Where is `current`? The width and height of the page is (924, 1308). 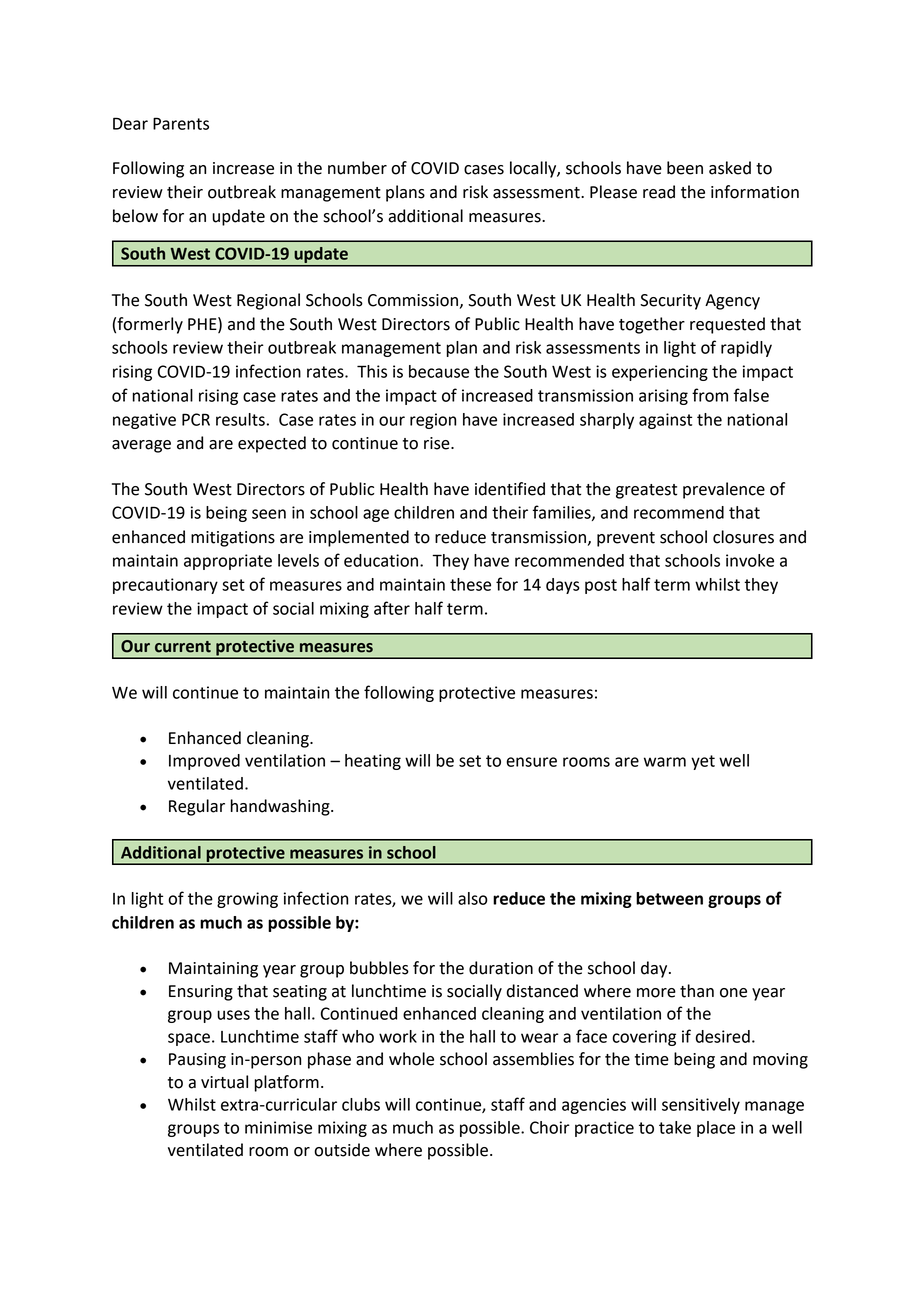
current is located at coordinates (183, 647).
